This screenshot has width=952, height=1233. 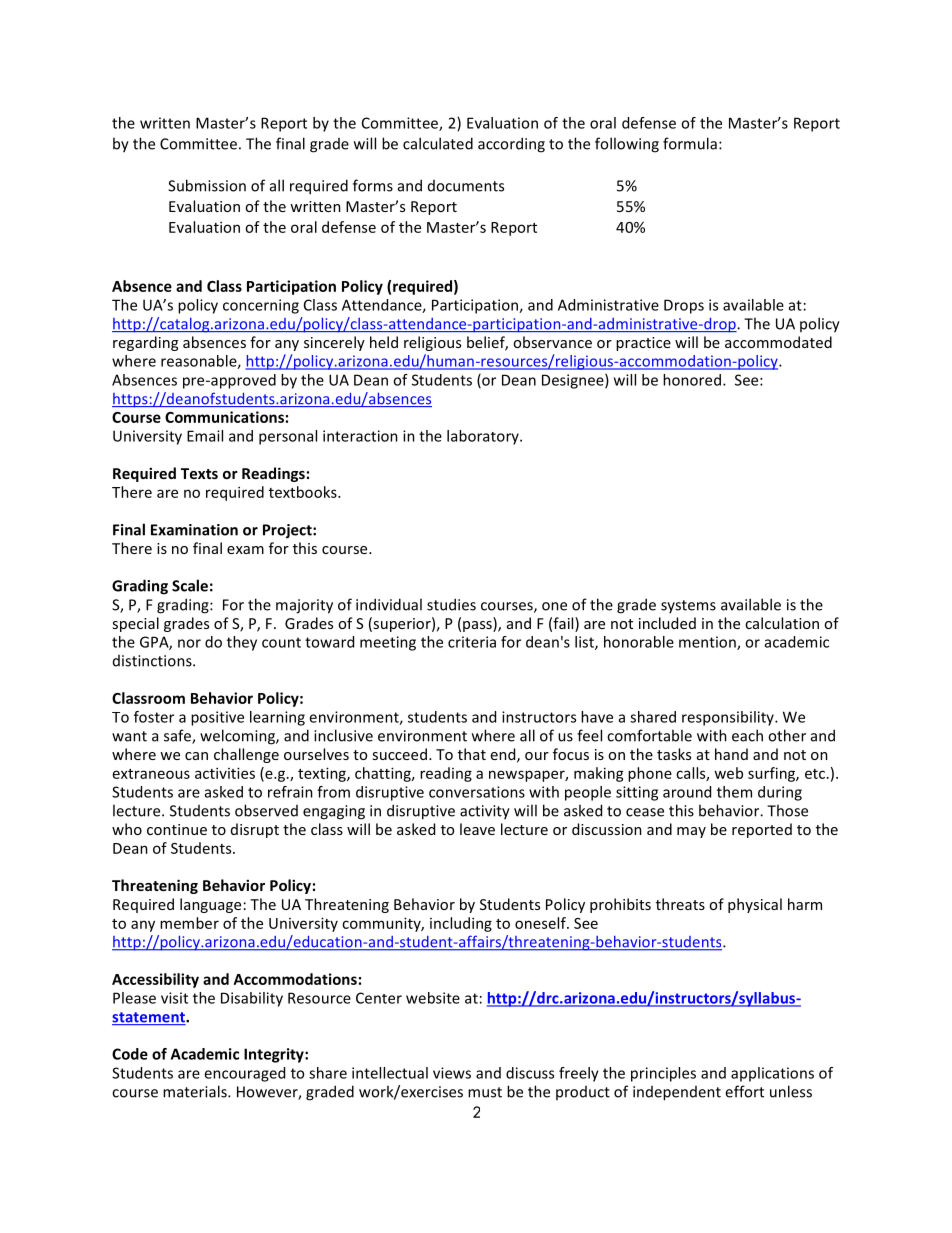 What do you see at coordinates (708, 643) in the screenshot?
I see `mention` at bounding box center [708, 643].
